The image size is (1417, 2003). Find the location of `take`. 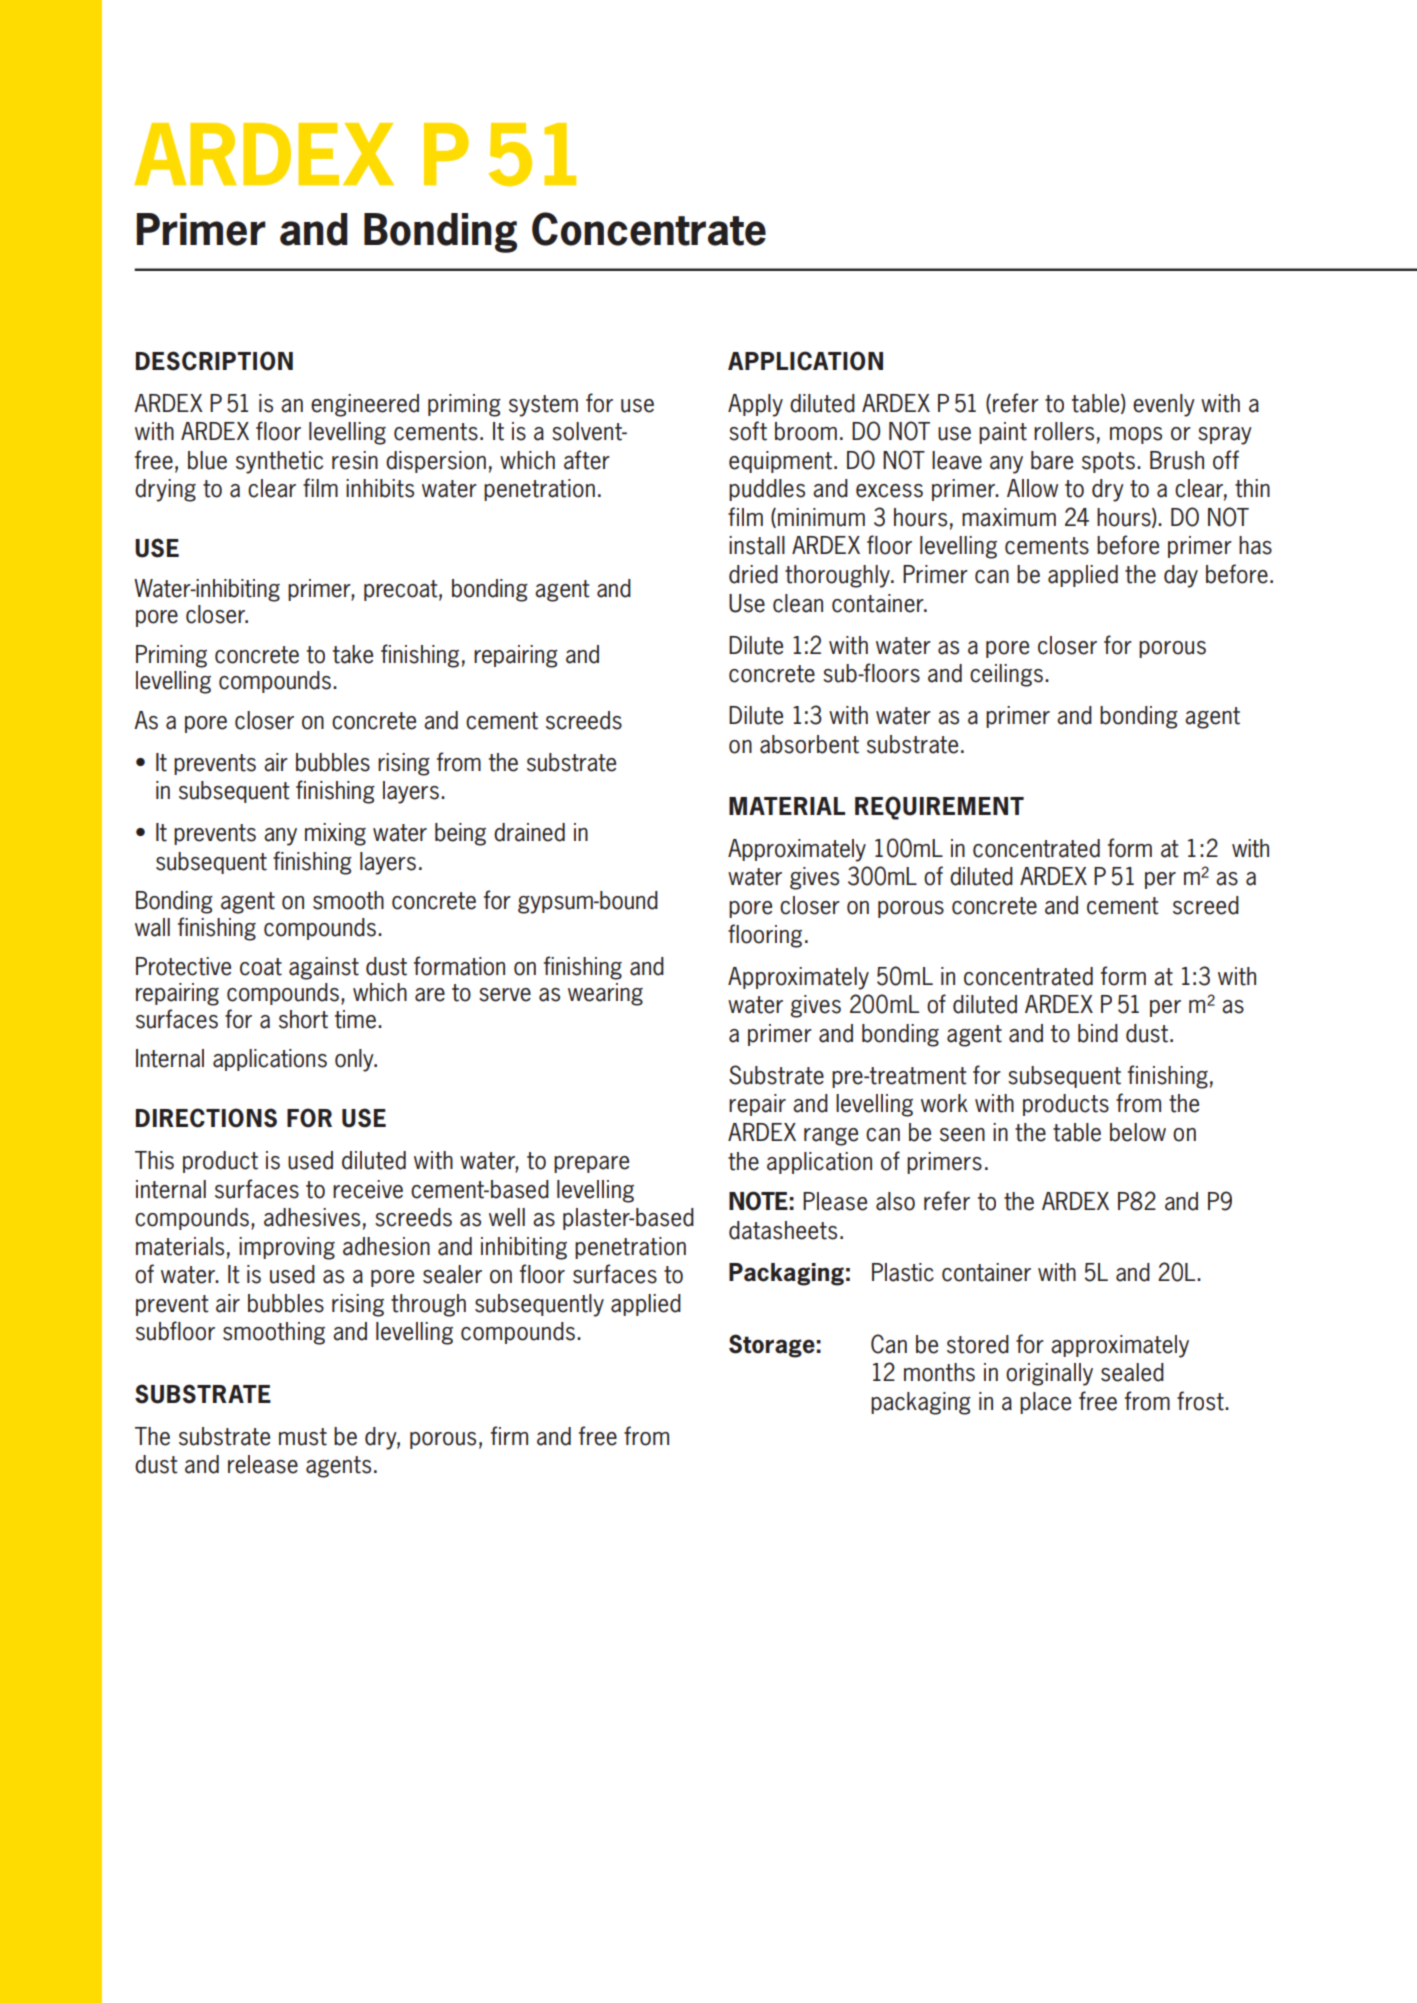

take is located at coordinates (353, 654).
